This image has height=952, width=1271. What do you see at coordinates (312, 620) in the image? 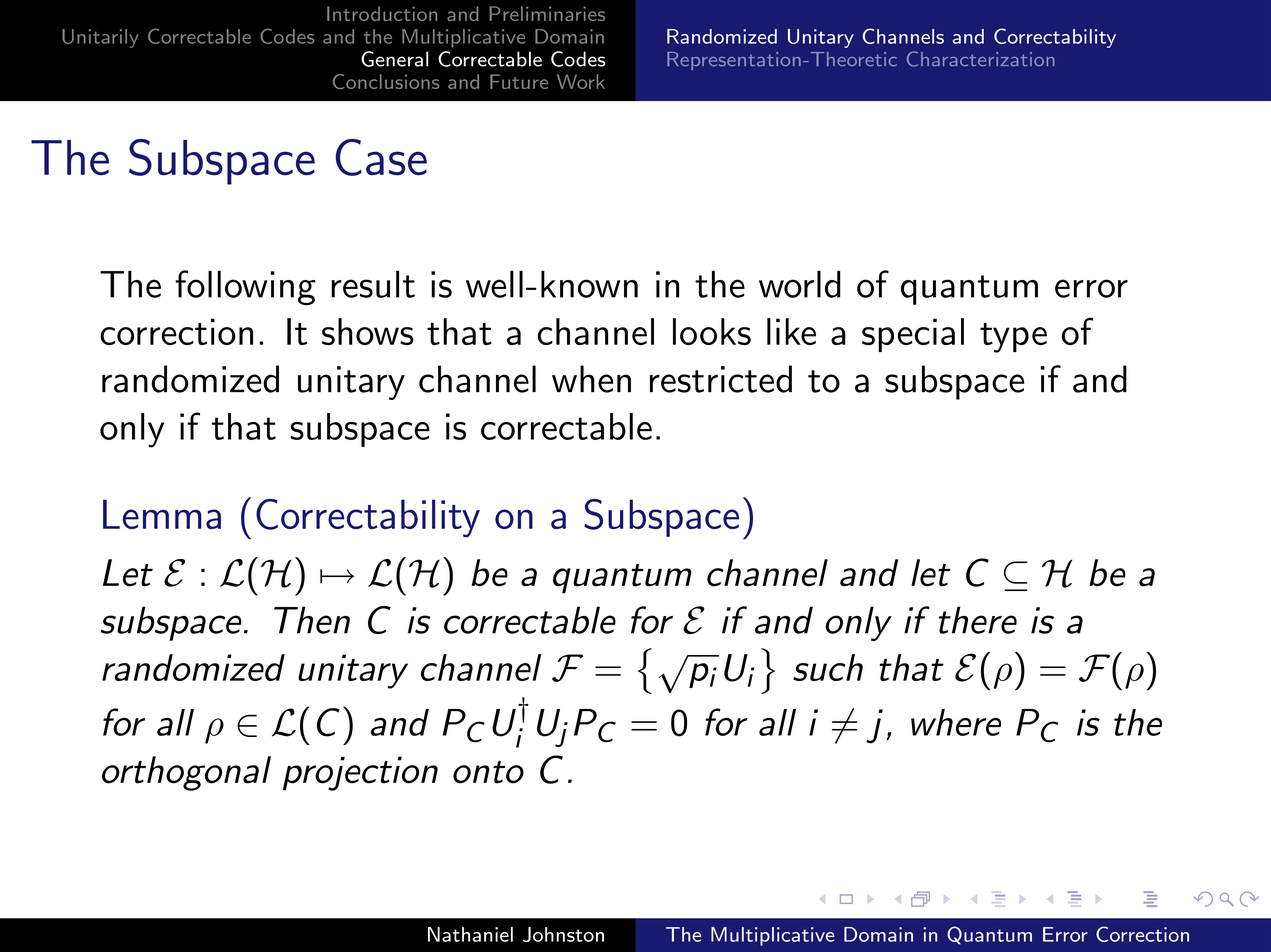
I see `Then` at bounding box center [312, 620].
